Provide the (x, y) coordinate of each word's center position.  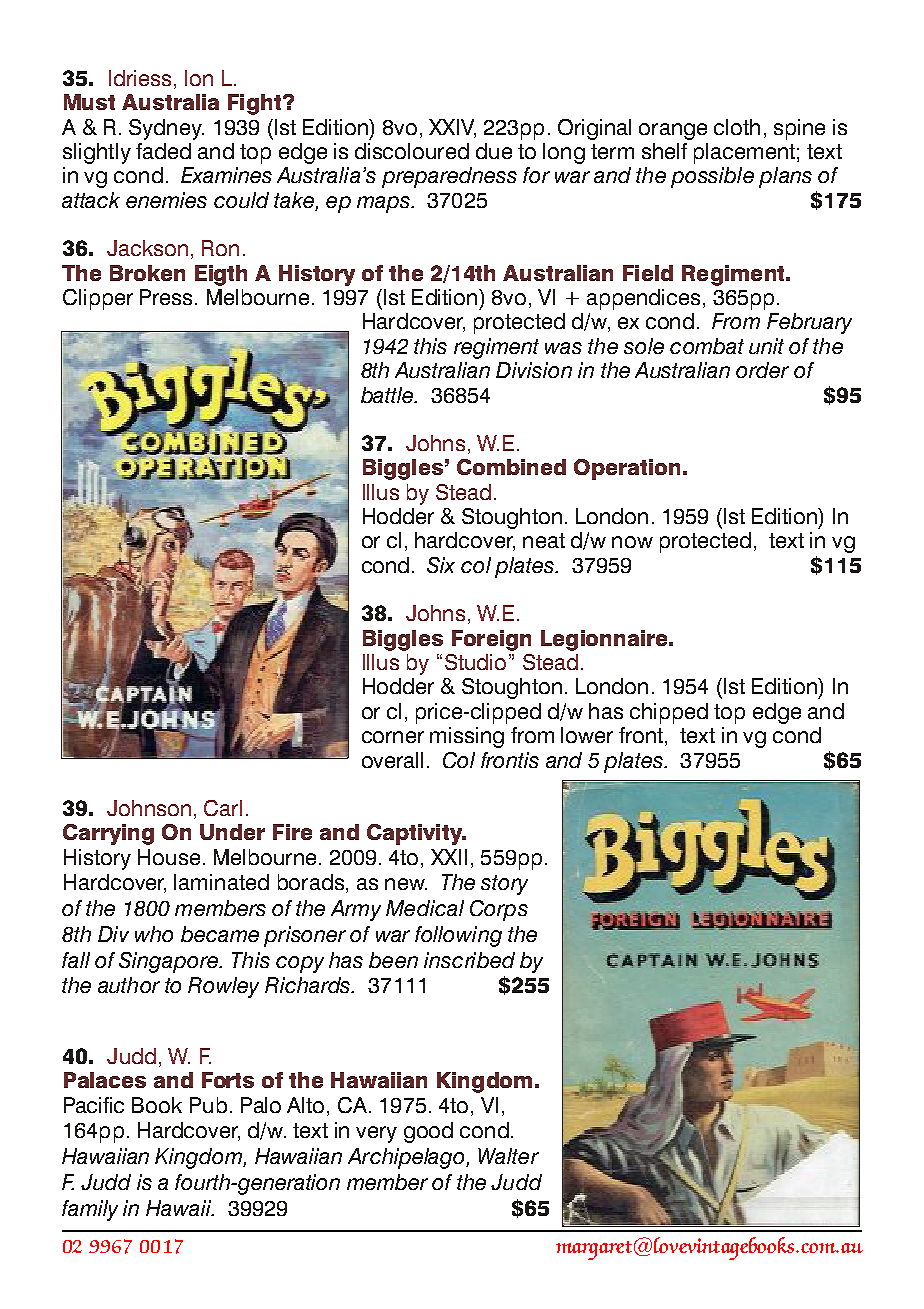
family (90, 1210)
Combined (511, 467)
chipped (669, 713)
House (169, 857)
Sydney (166, 129)
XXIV (452, 128)
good (428, 1132)
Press (166, 297)
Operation (627, 469)
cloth (737, 127)
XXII (449, 857)
